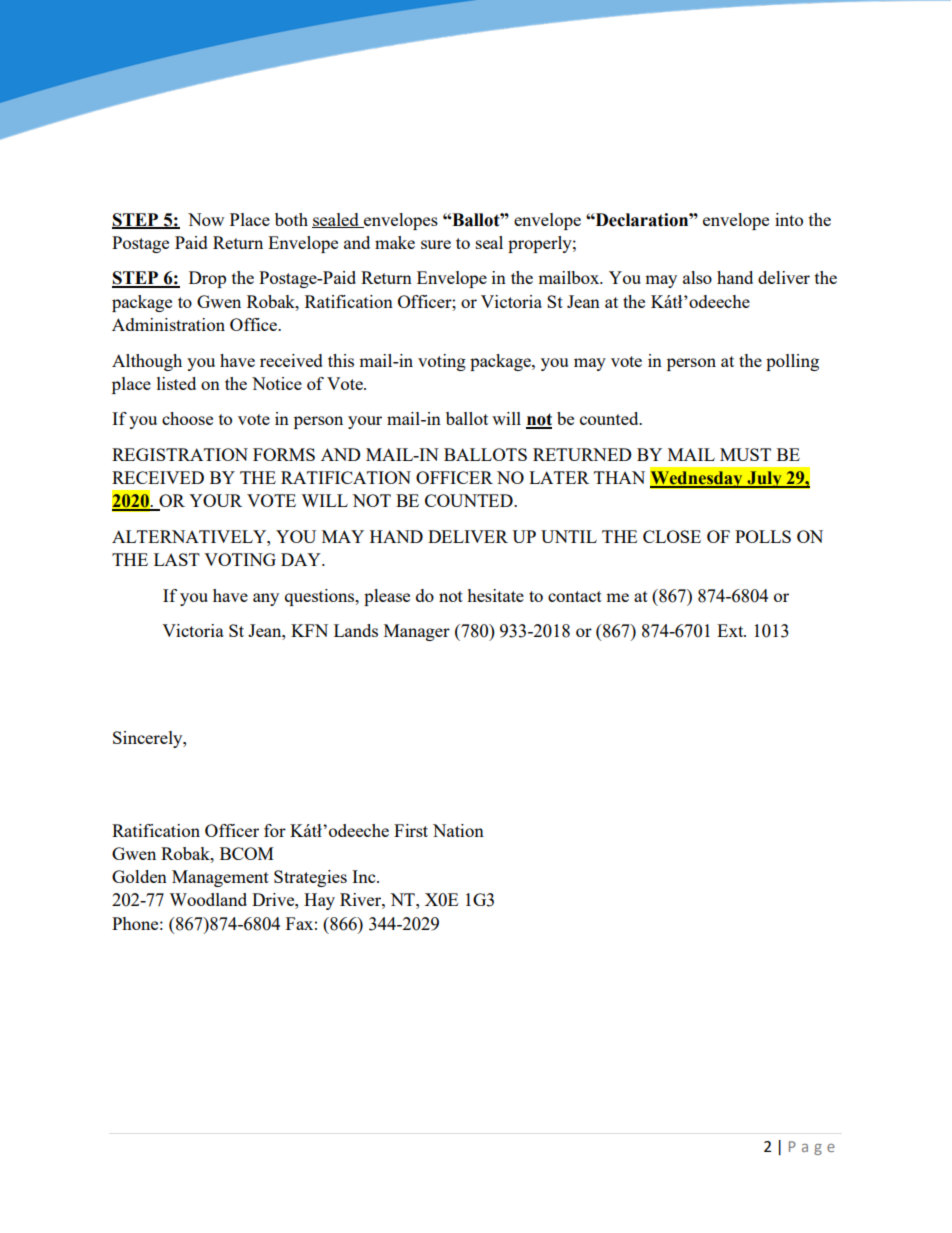 The height and width of the screenshot is (1233, 952). Describe the element at coordinates (436, 244) in the screenshot. I see `sure` at that location.
